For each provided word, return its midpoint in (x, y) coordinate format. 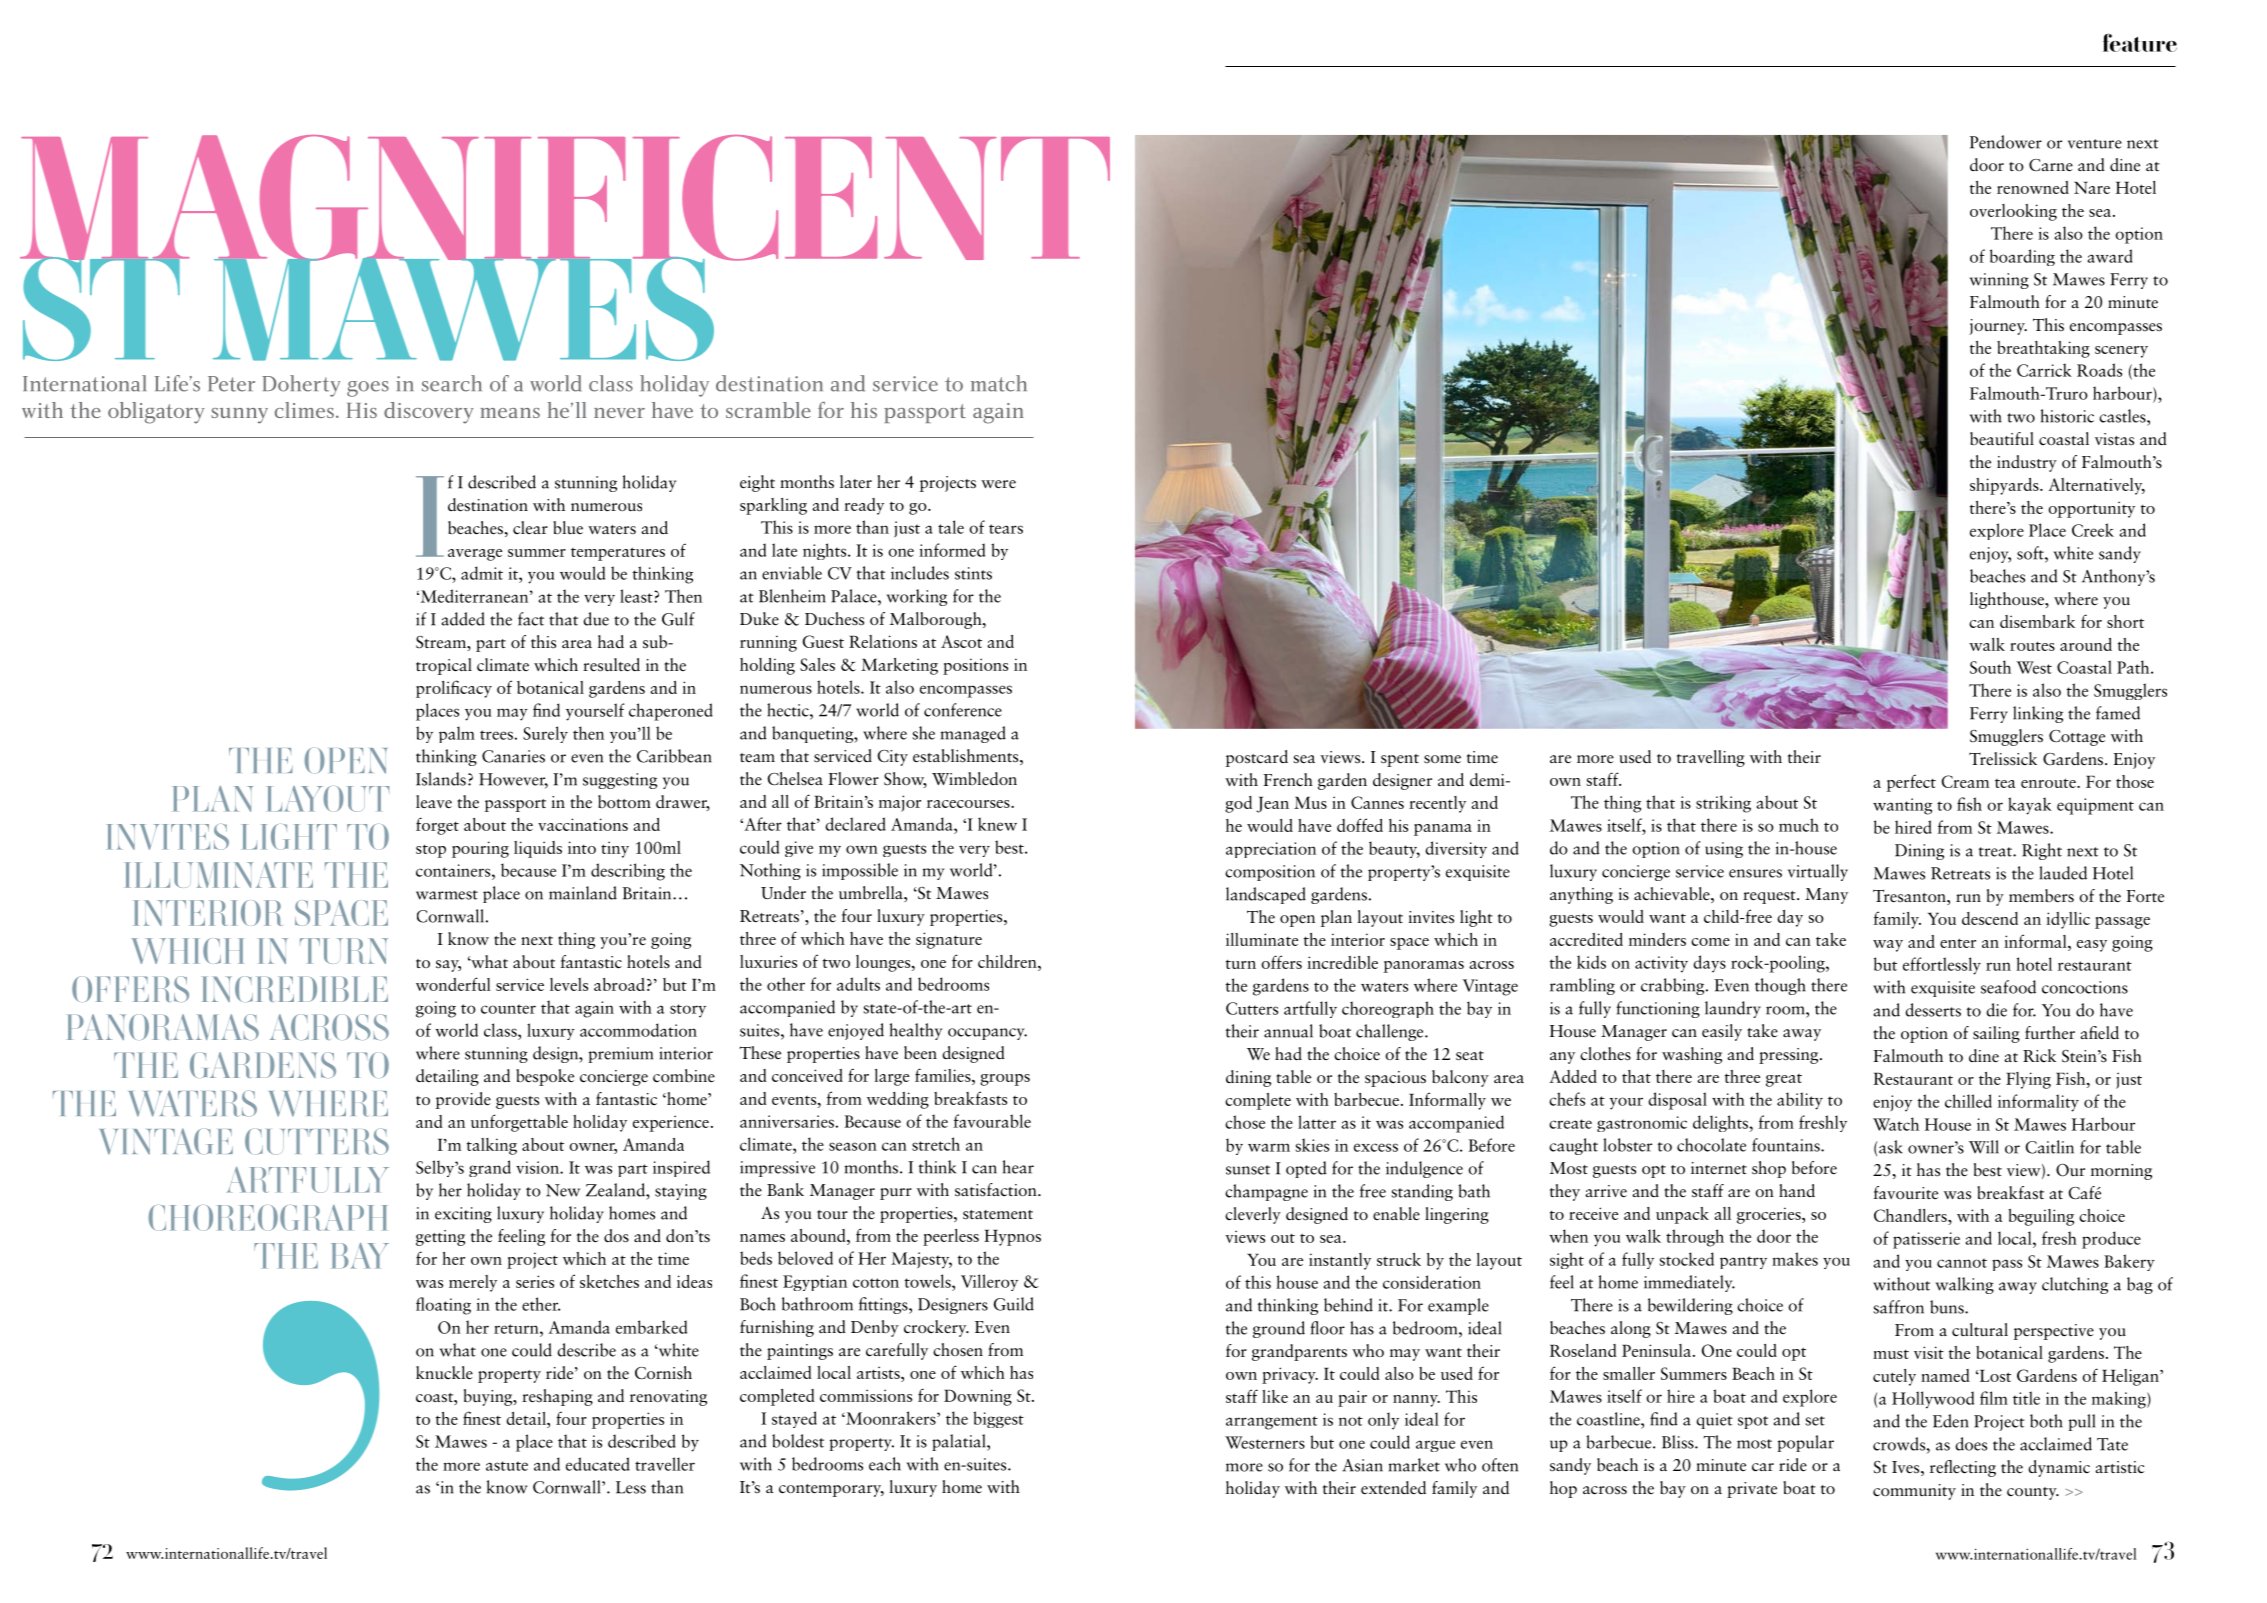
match (999, 383)
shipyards (2005, 486)
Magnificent (565, 199)
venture (2095, 144)
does (1971, 1444)
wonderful (453, 984)
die (1996, 1010)
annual (1288, 1031)
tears (1006, 529)
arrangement (1272, 1423)
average (475, 555)
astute (507, 1466)
